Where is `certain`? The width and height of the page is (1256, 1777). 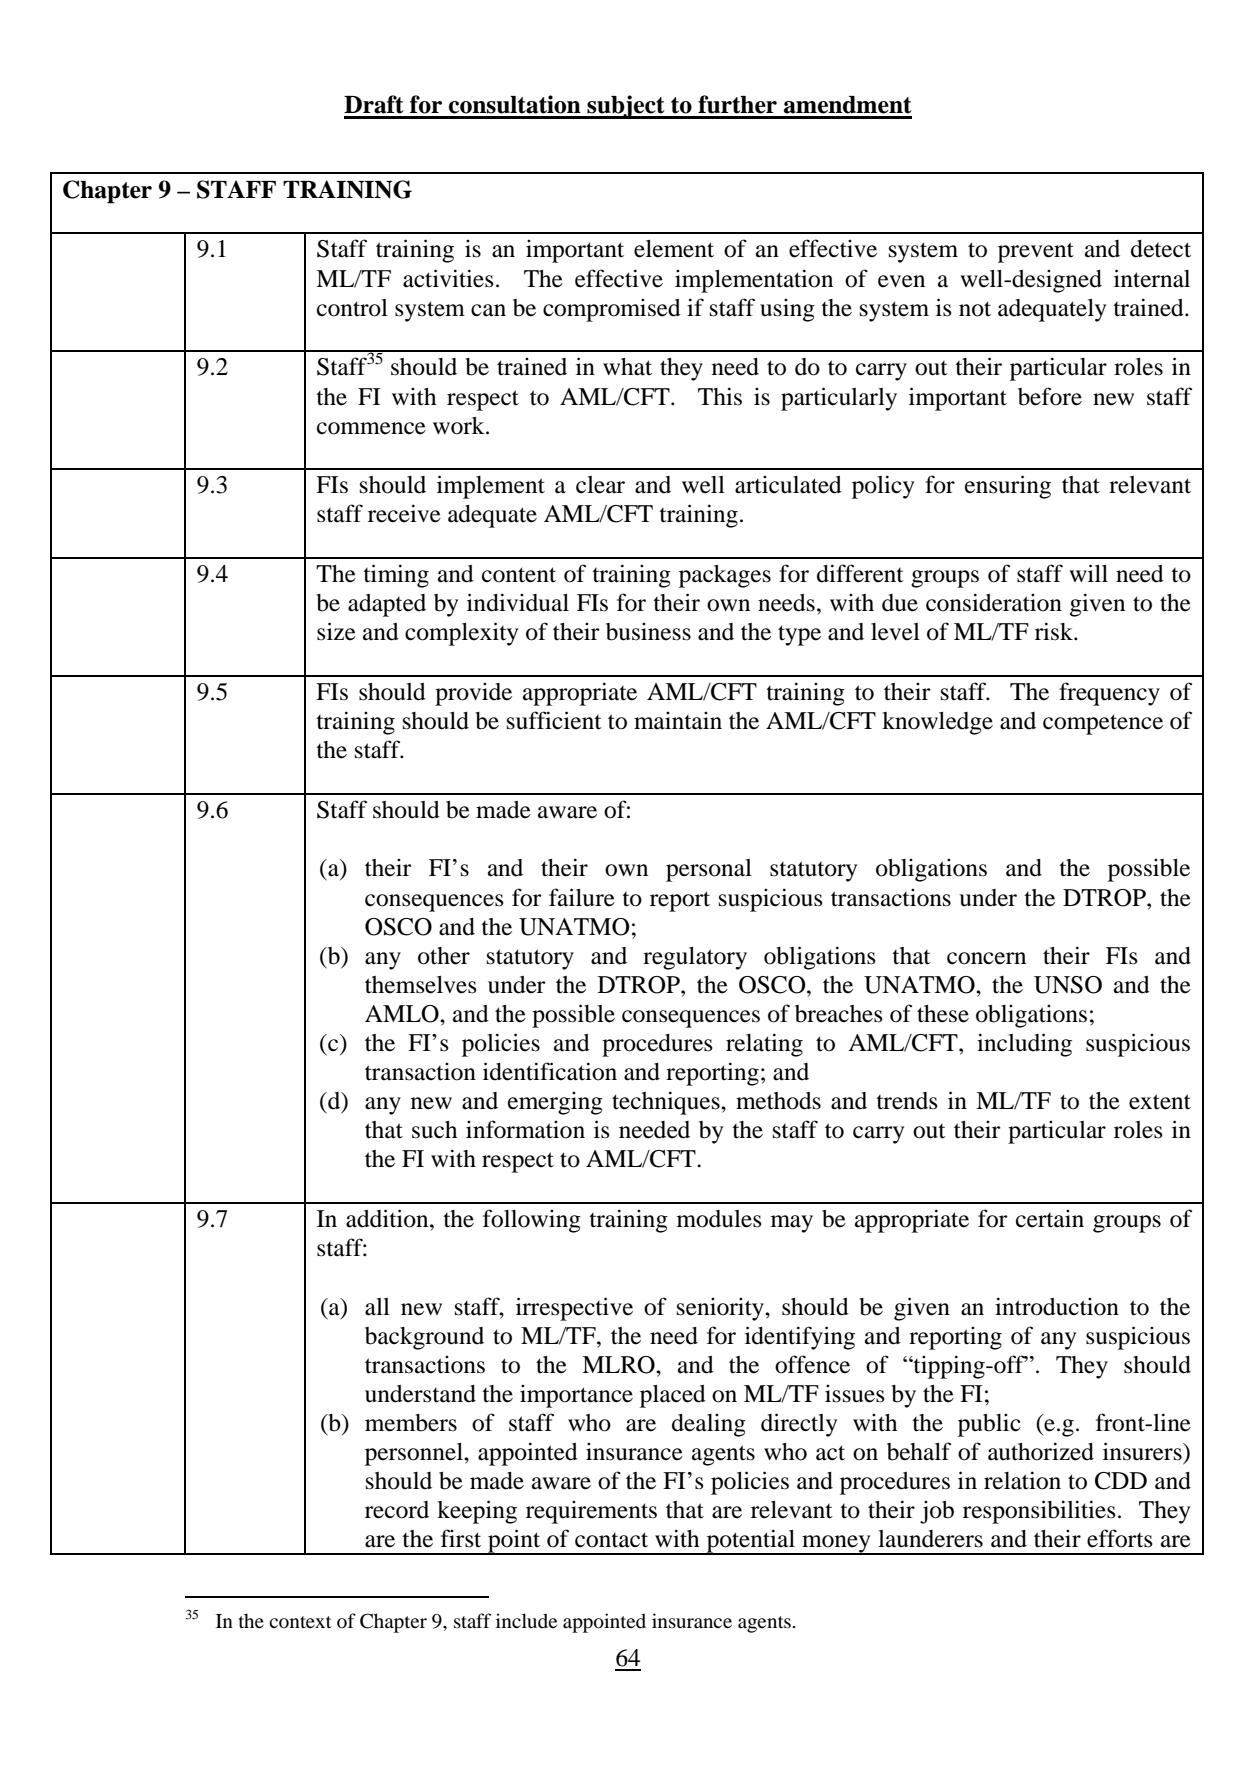 certain is located at coordinates (1050, 1219).
